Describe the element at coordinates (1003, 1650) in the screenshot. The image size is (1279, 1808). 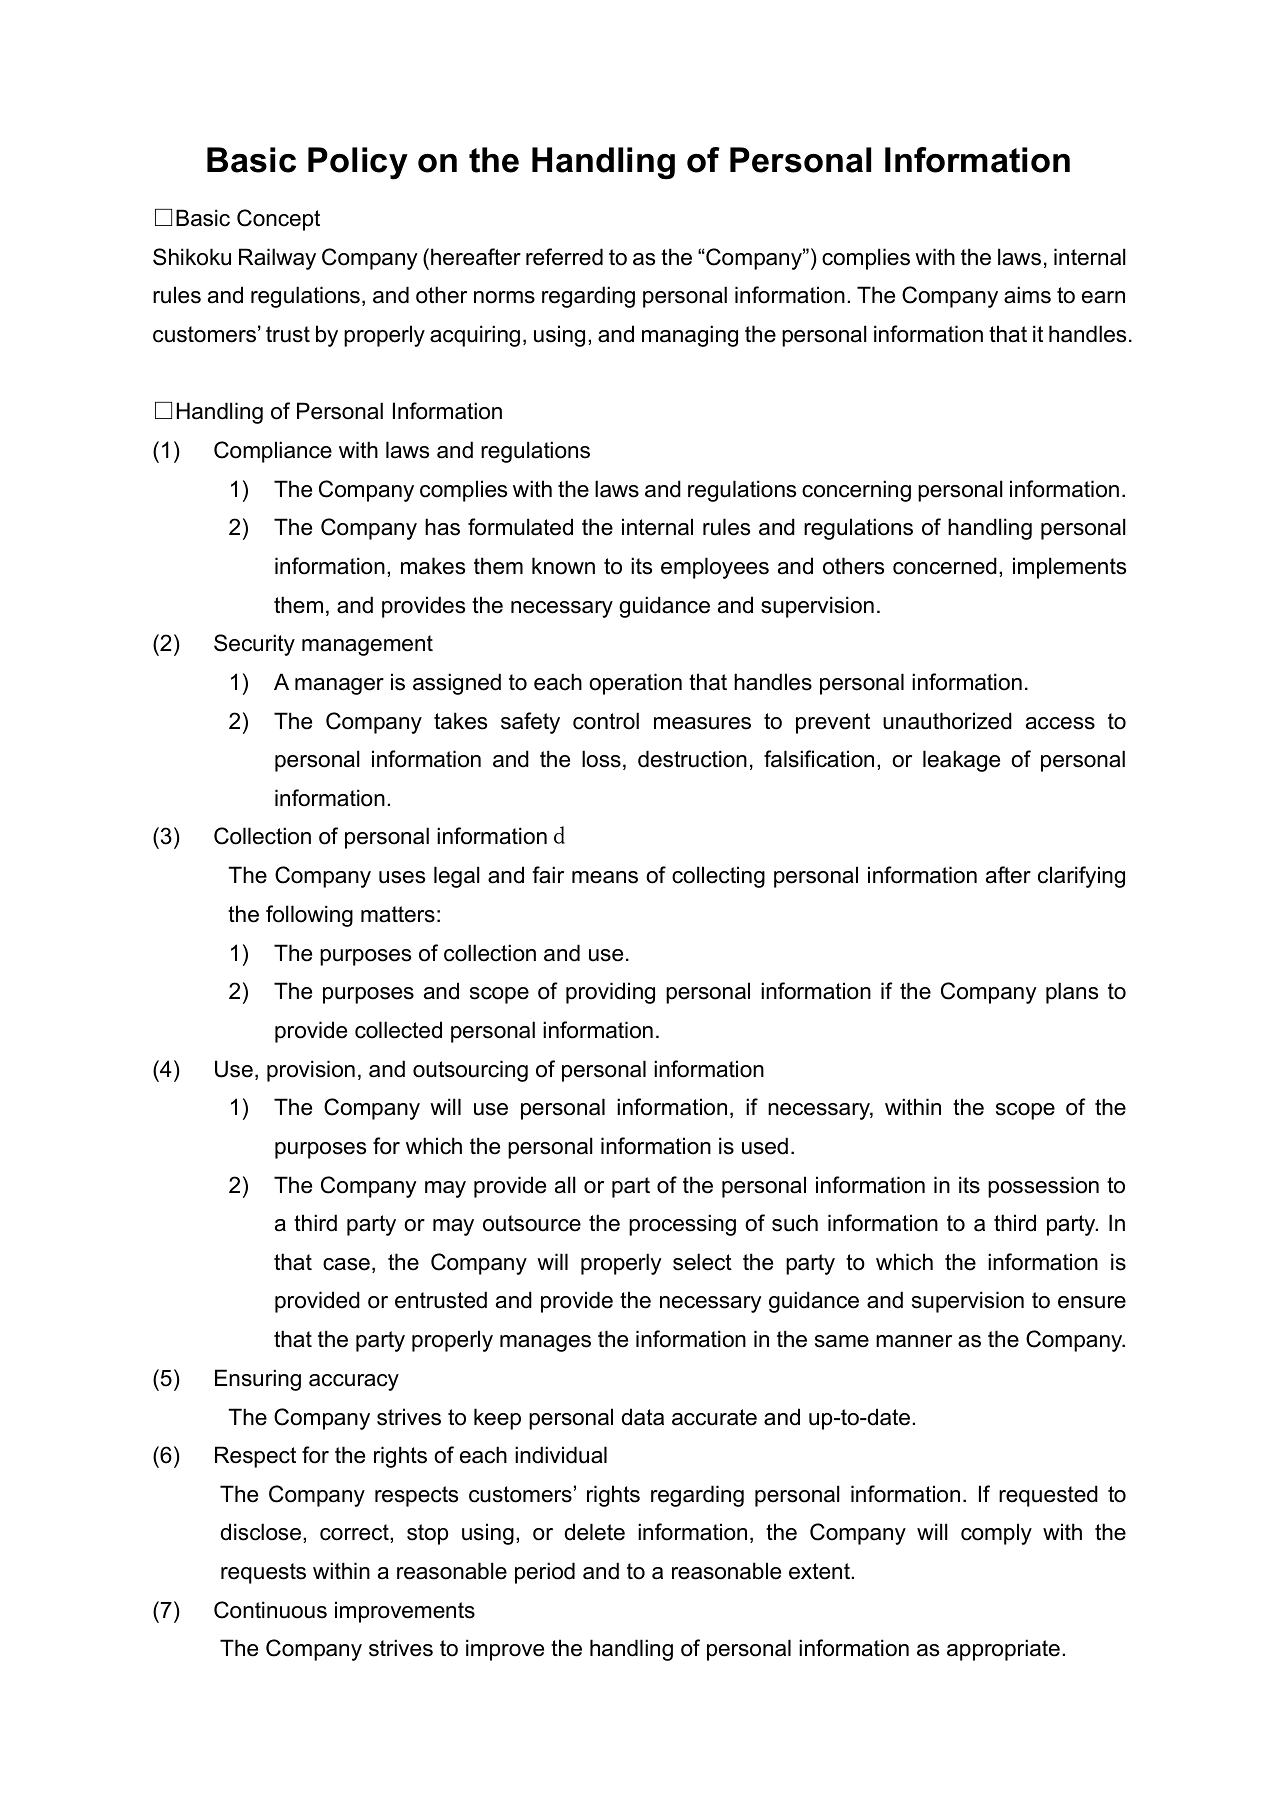
I see `appropriate` at that location.
